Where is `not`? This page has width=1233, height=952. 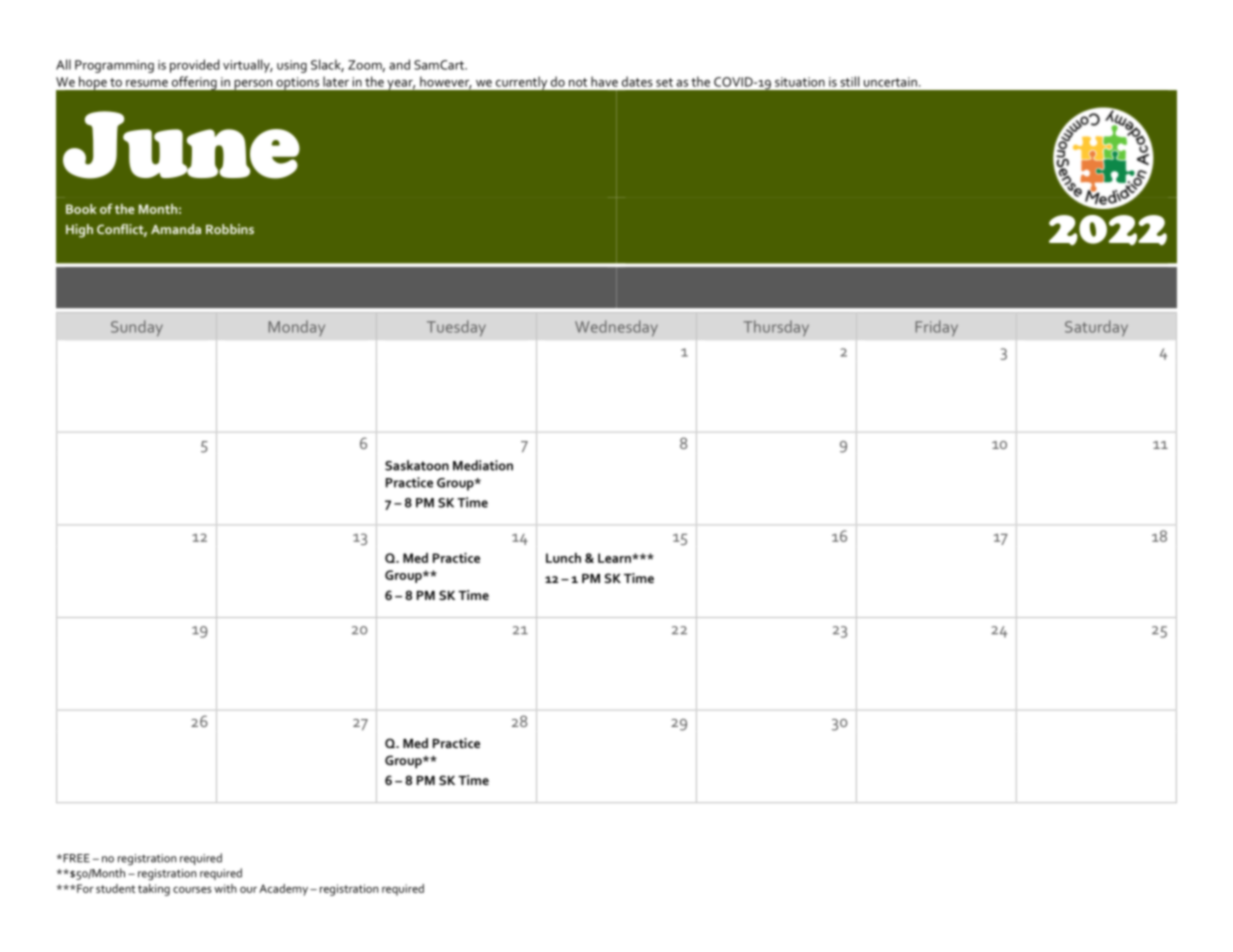
not is located at coordinates (578, 82).
